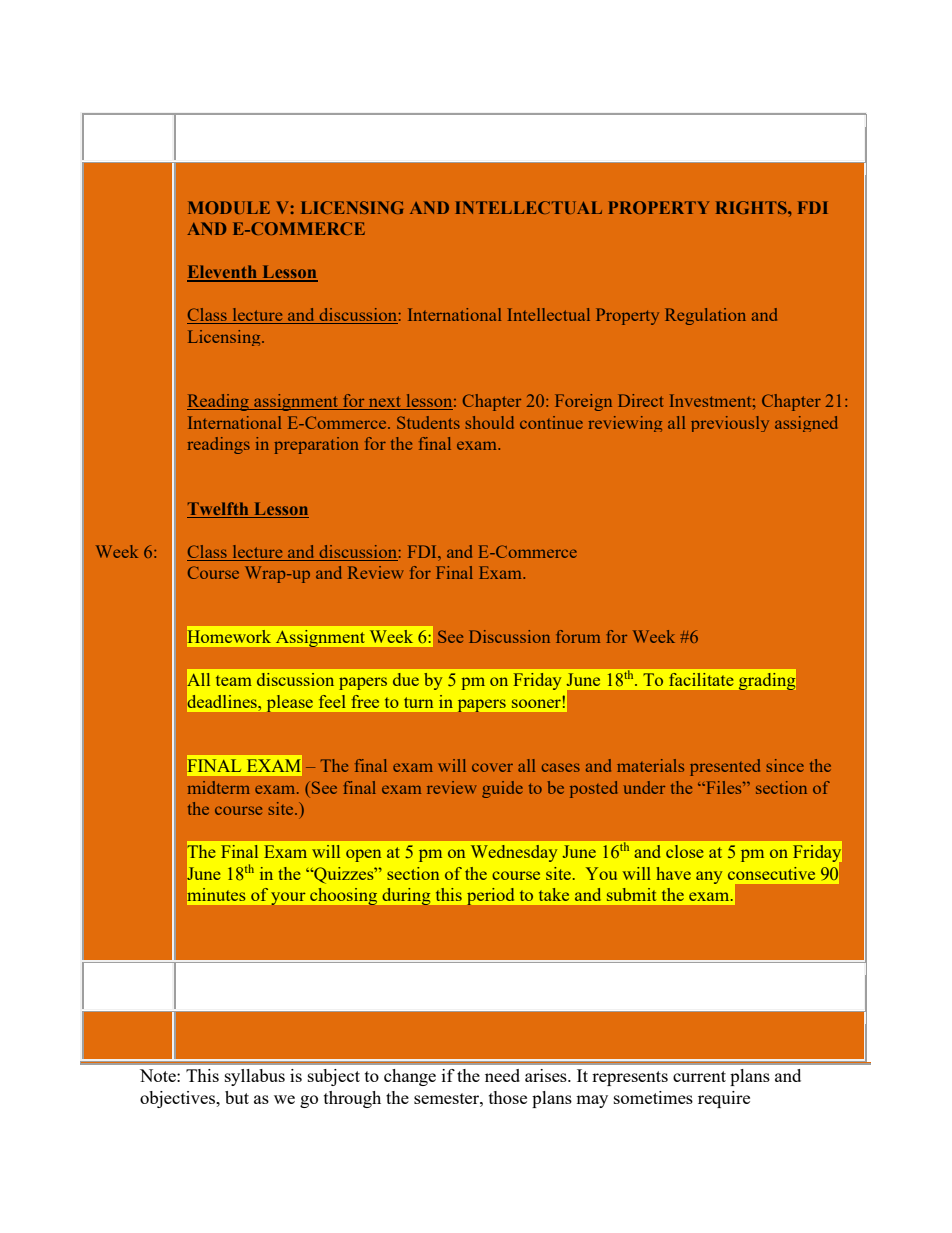 This page has height=1233, width=952. I want to click on guide, so click(502, 789).
